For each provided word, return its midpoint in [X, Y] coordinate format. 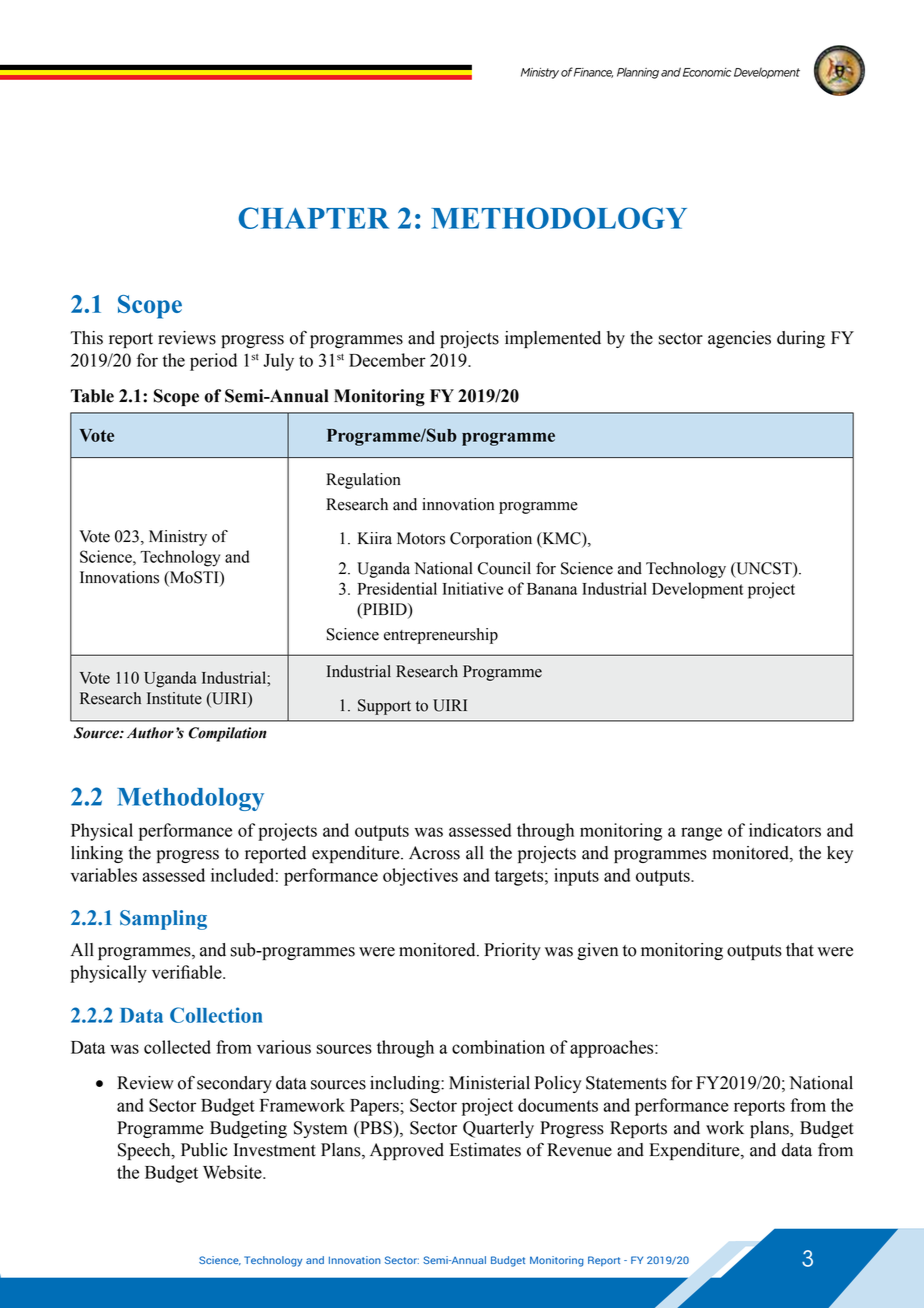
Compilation [227, 734]
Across [434, 853]
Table [92, 396]
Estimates [485, 1150]
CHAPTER [314, 218]
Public [204, 1150]
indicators [785, 830]
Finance [593, 73]
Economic [707, 72]
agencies [739, 339]
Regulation [363, 481]
